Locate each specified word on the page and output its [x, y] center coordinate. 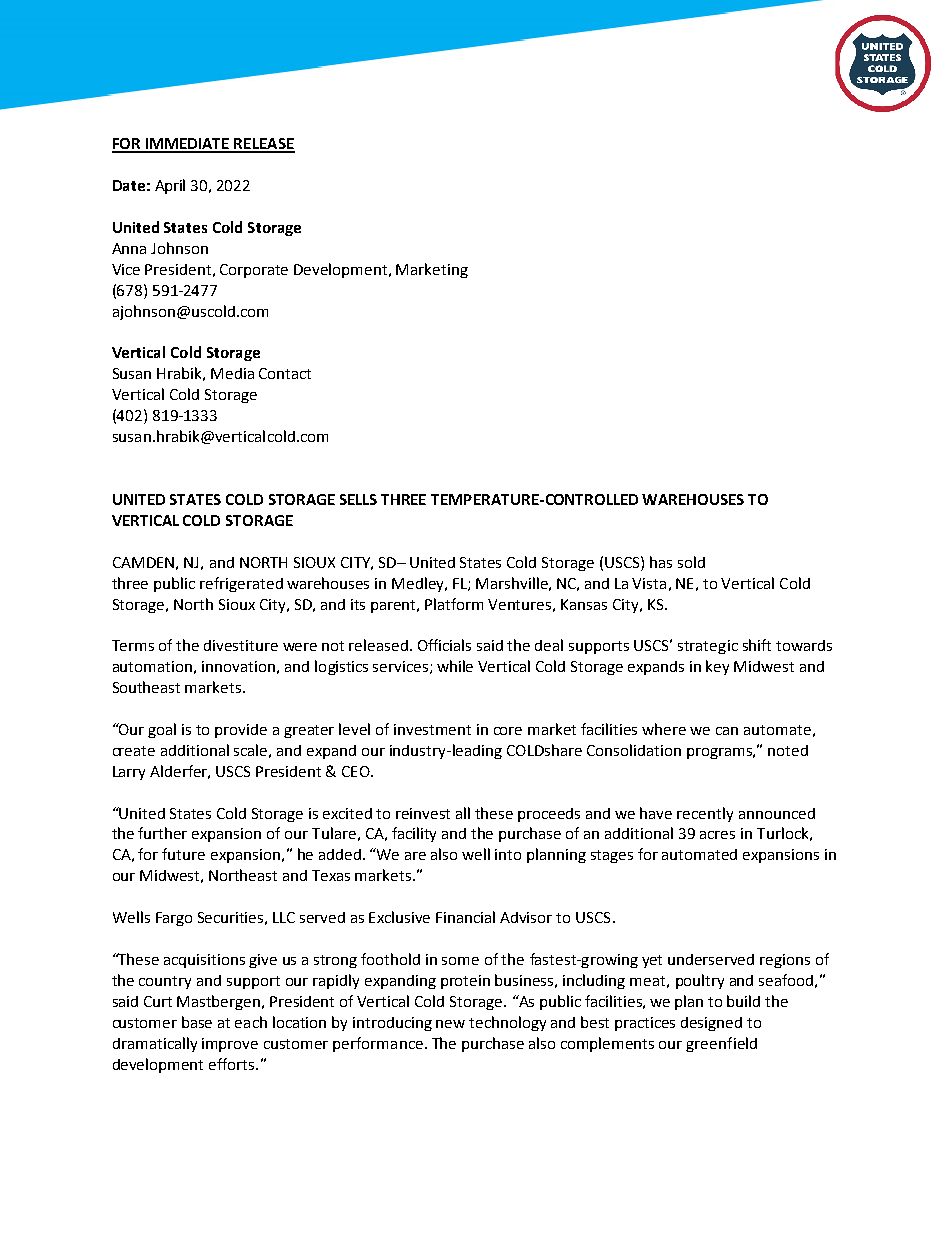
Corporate [254, 271]
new [450, 1024]
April [170, 186]
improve [230, 1045]
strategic [708, 647]
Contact [285, 373]
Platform [454, 604]
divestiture [241, 645]
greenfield [721, 1044]
